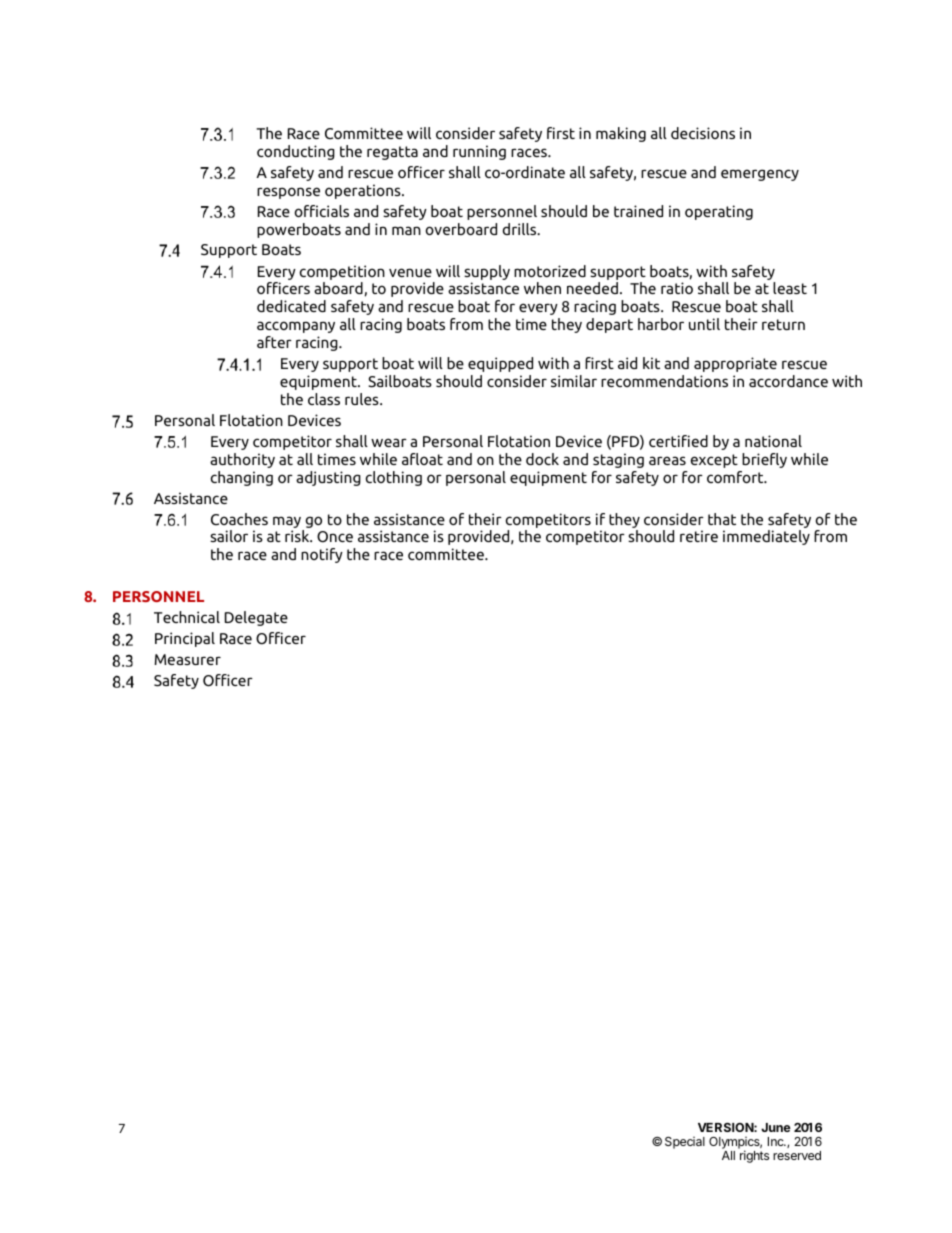  I want to click on conducting, so click(296, 152).
